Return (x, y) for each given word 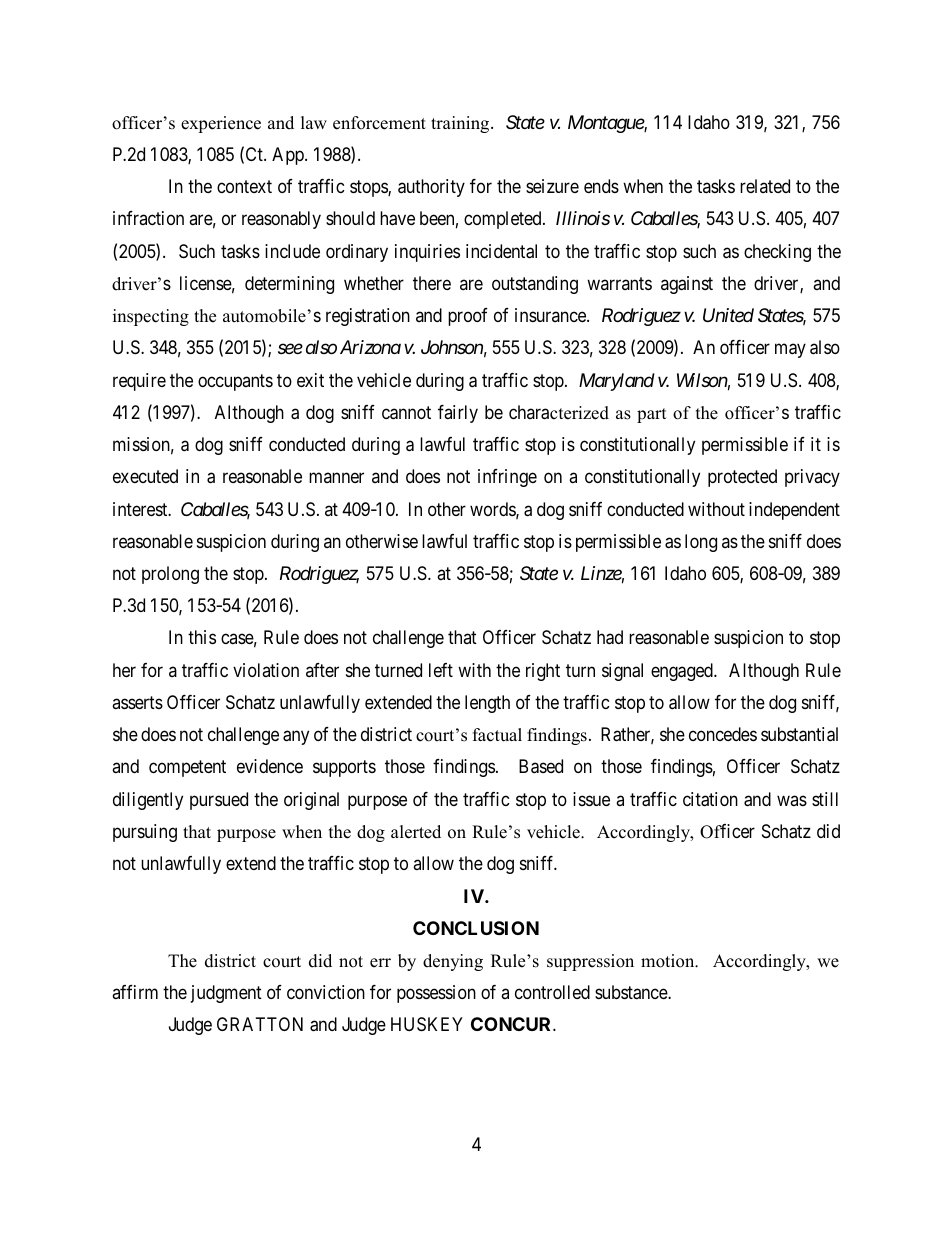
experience (221, 124)
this (202, 637)
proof (468, 317)
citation (710, 799)
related (765, 186)
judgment (226, 994)
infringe (507, 478)
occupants (235, 382)
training (461, 124)
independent (794, 511)
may (790, 351)
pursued (219, 801)
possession (436, 994)
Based (541, 766)
